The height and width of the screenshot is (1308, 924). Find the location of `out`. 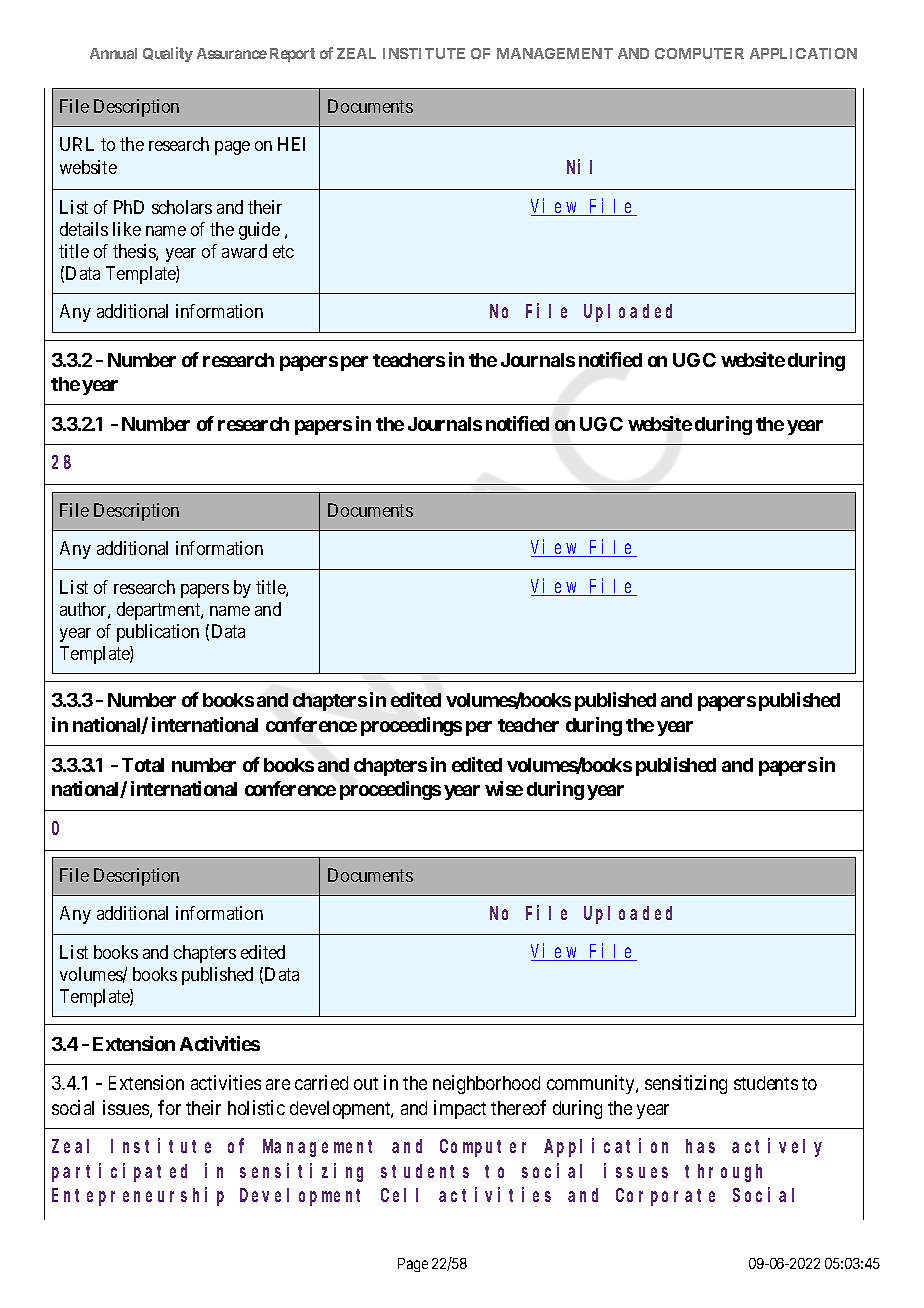

out is located at coordinates (366, 1083).
